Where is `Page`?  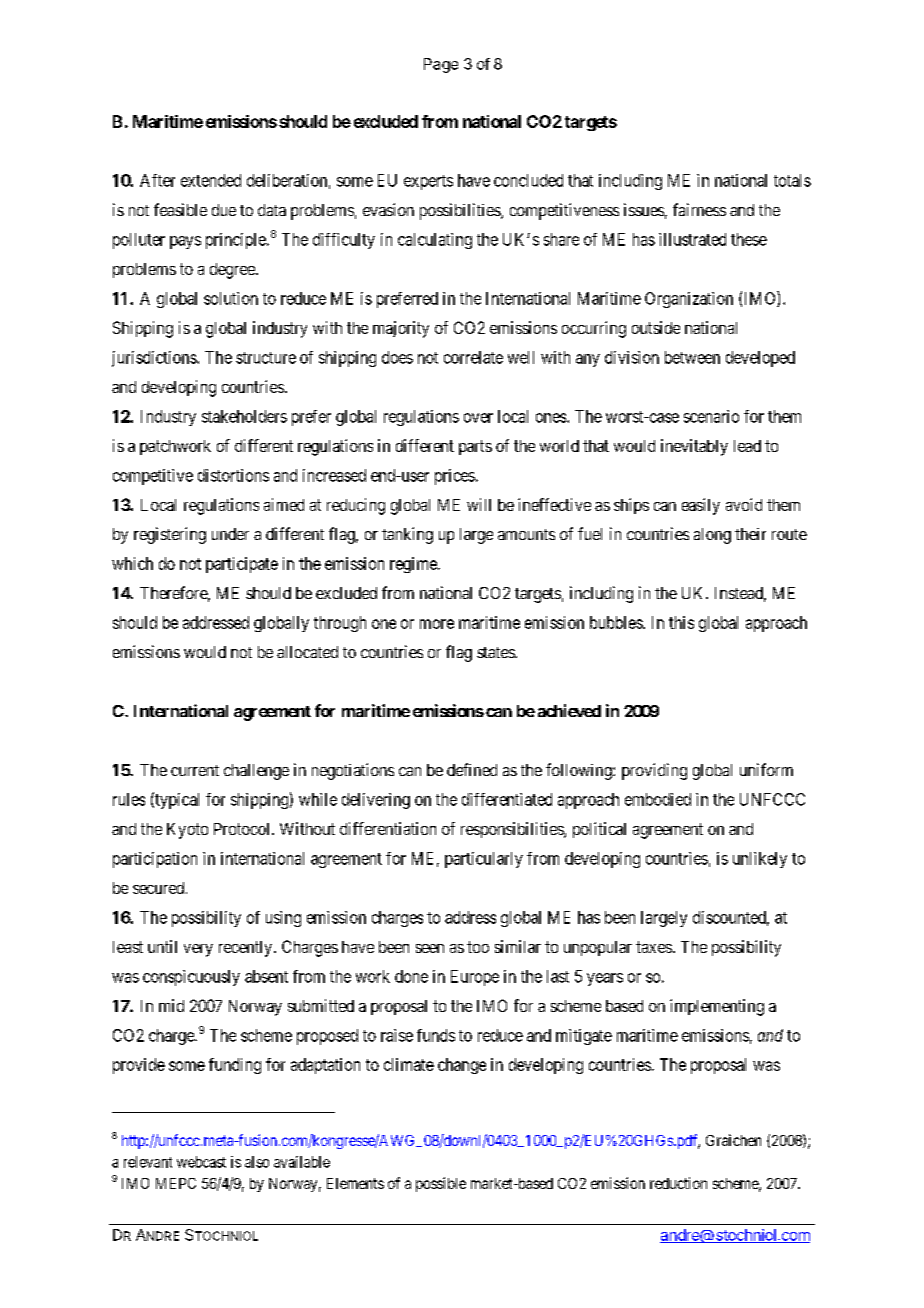 Page is located at coordinates (441, 65).
